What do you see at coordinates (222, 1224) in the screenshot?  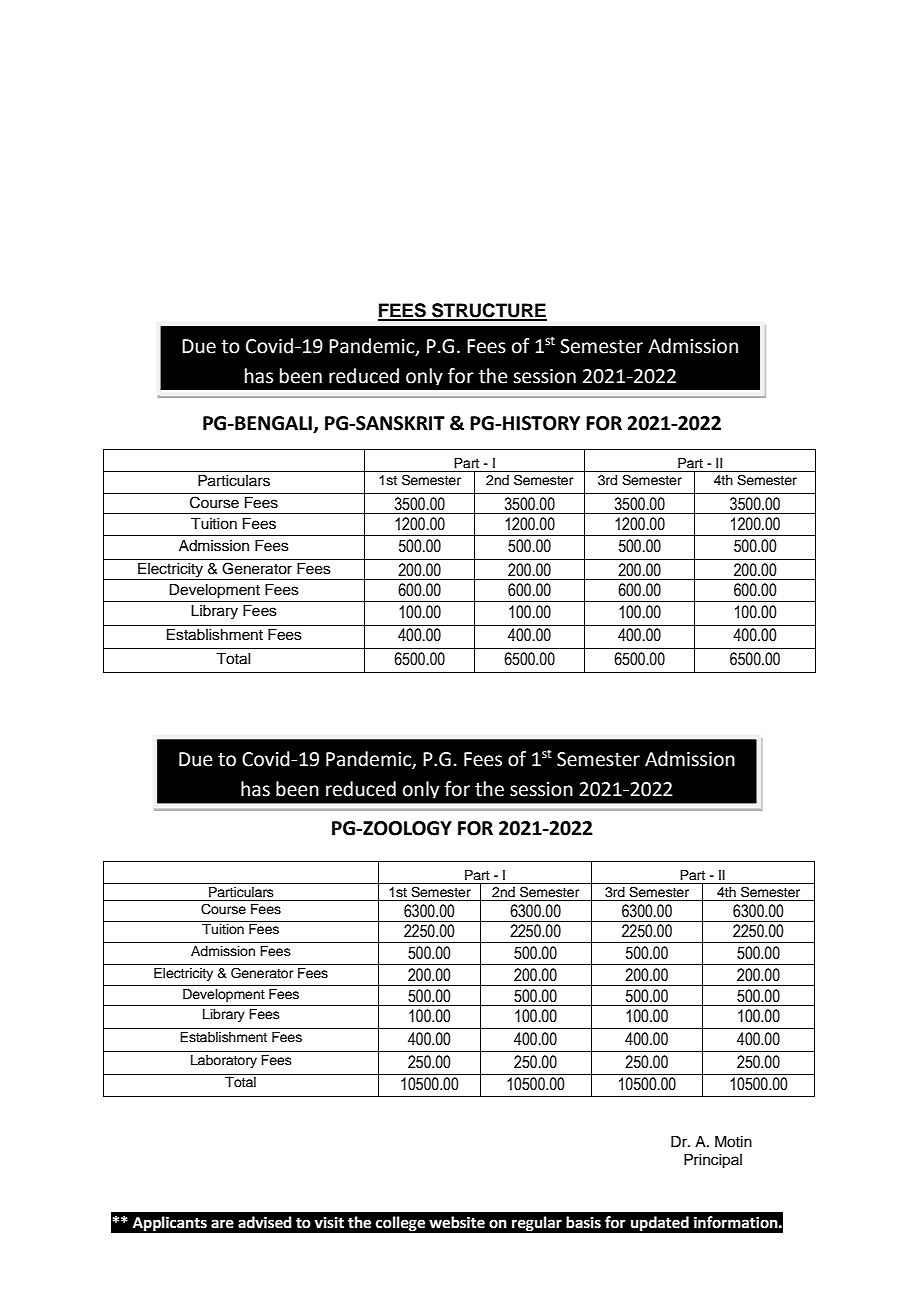 I see `are` at bounding box center [222, 1224].
